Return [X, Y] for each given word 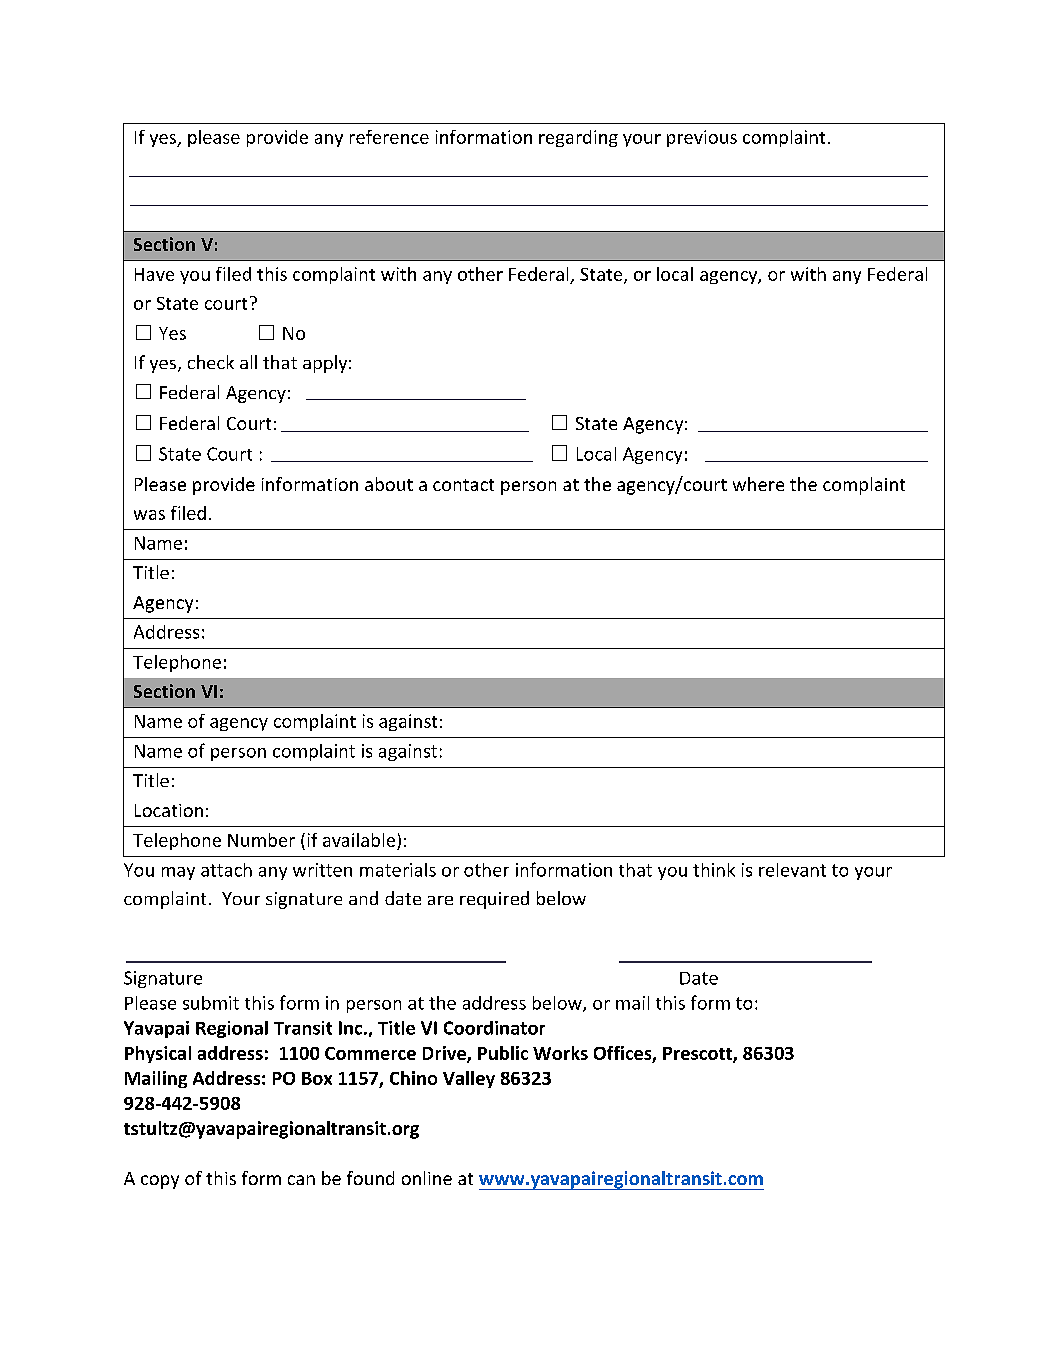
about [389, 484]
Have [154, 274]
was [149, 515]
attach [226, 870]
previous [702, 138]
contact [463, 485]
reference [389, 137]
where [758, 484]
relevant [792, 870]
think [714, 870]
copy [160, 1182]
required [494, 900]
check [211, 362]
